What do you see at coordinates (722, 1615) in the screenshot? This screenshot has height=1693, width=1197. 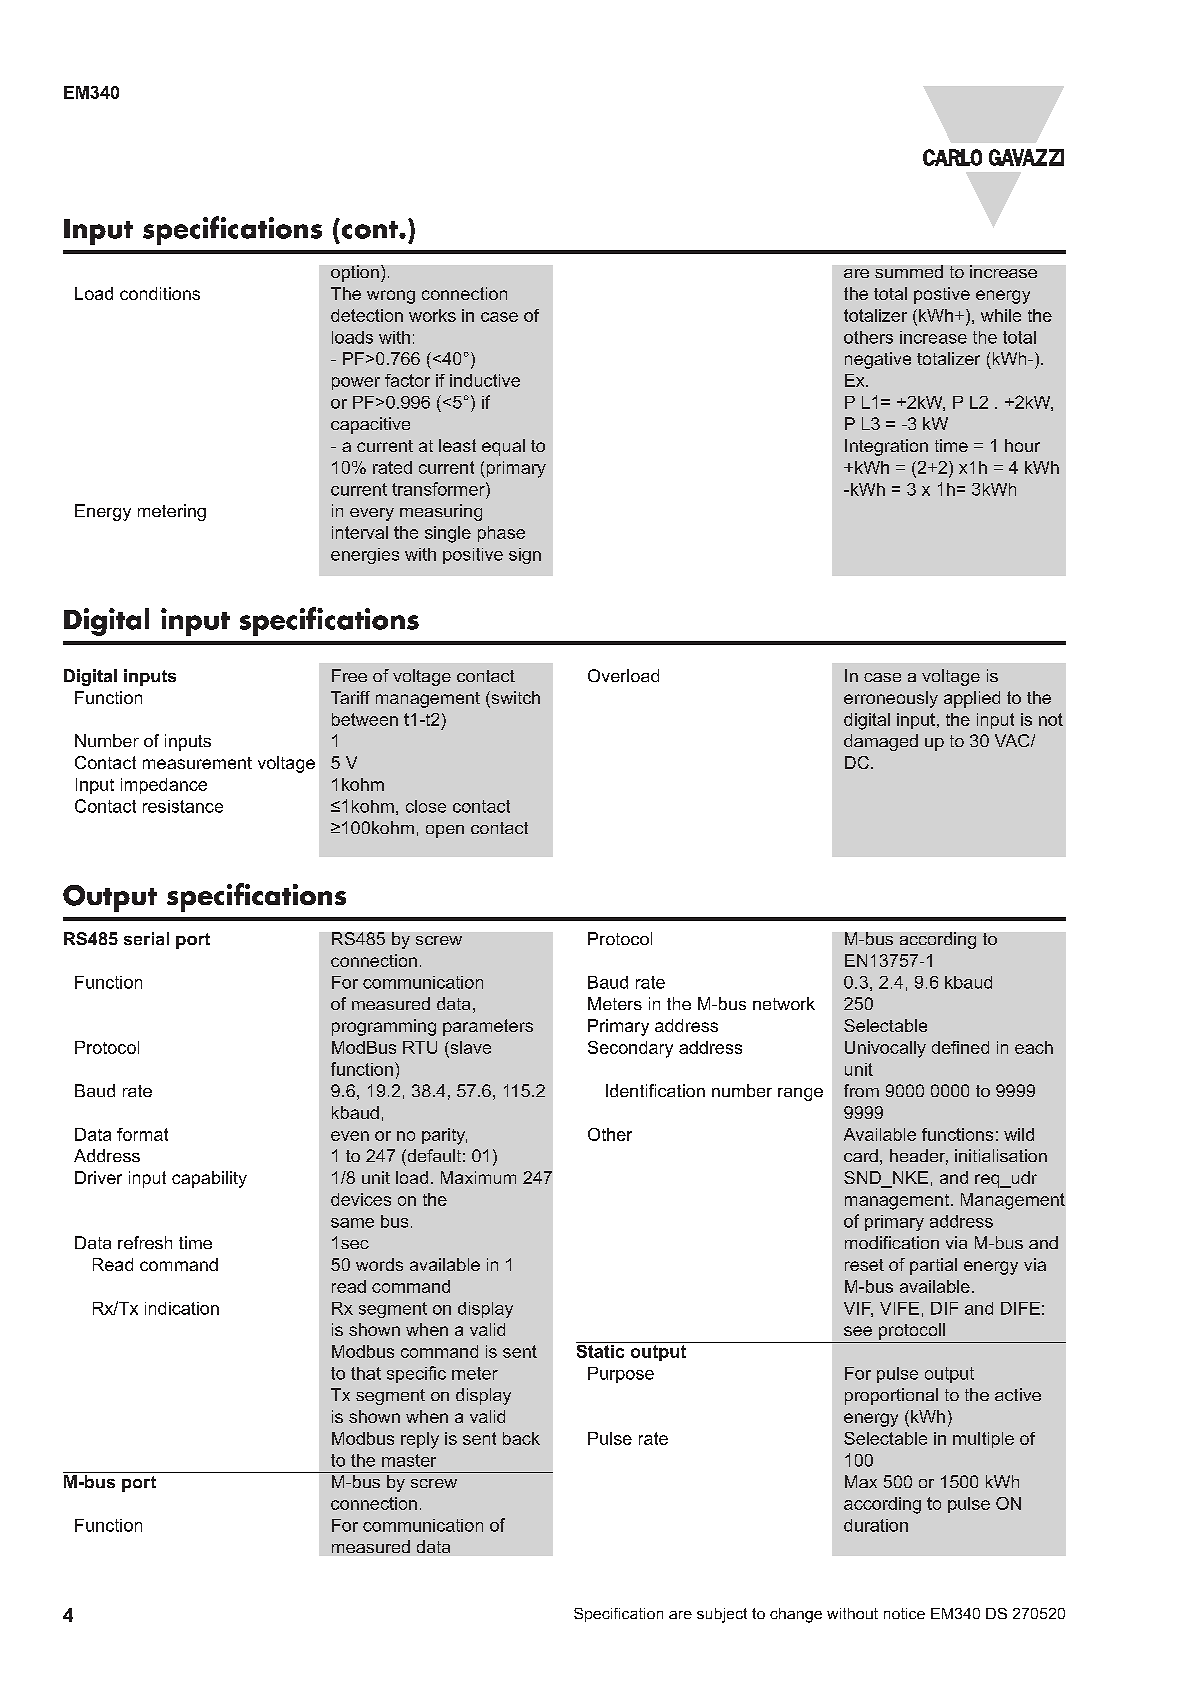 I see `subject` at bounding box center [722, 1615].
